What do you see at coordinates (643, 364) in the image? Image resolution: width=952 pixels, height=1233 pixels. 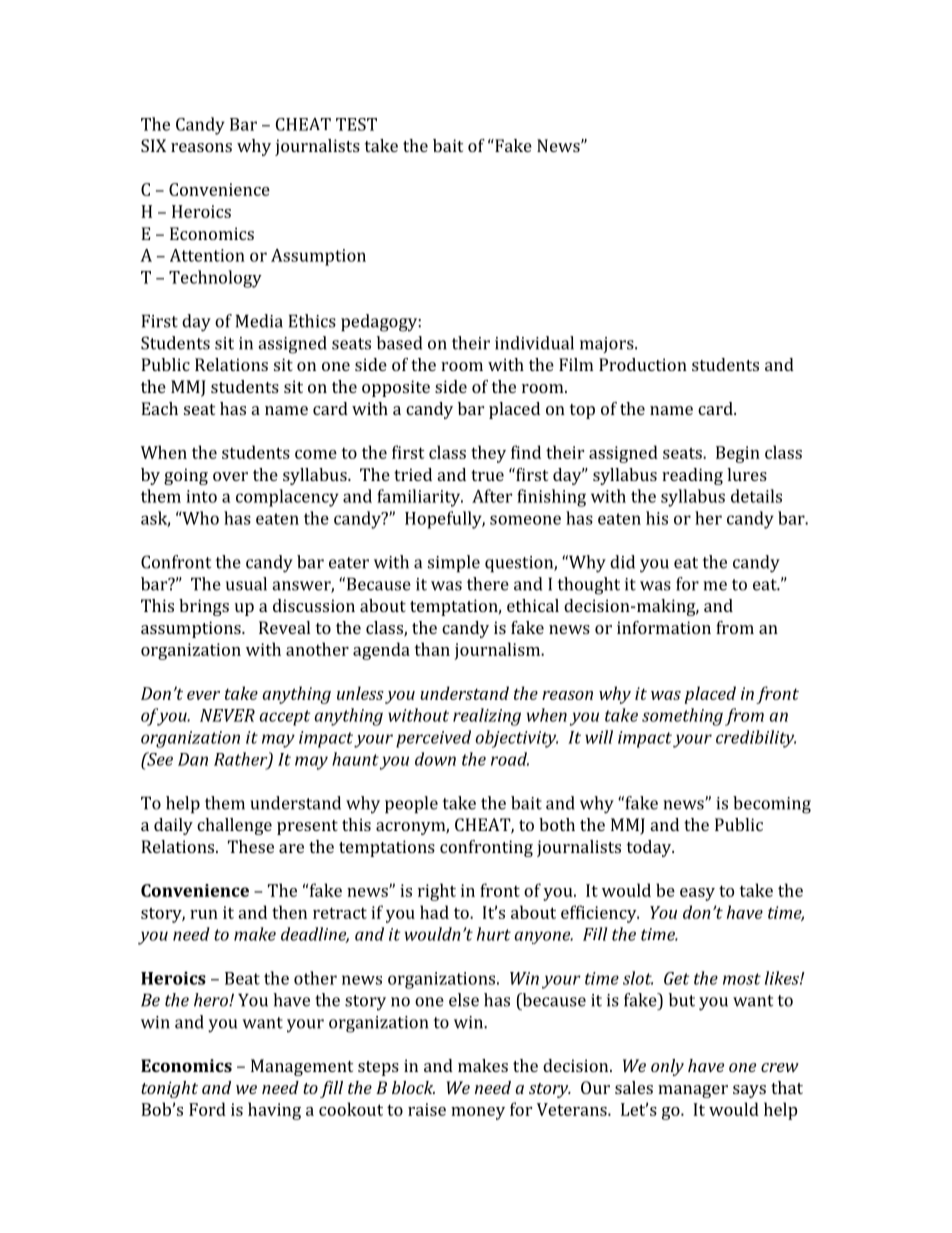 I see `Production` at bounding box center [643, 364].
